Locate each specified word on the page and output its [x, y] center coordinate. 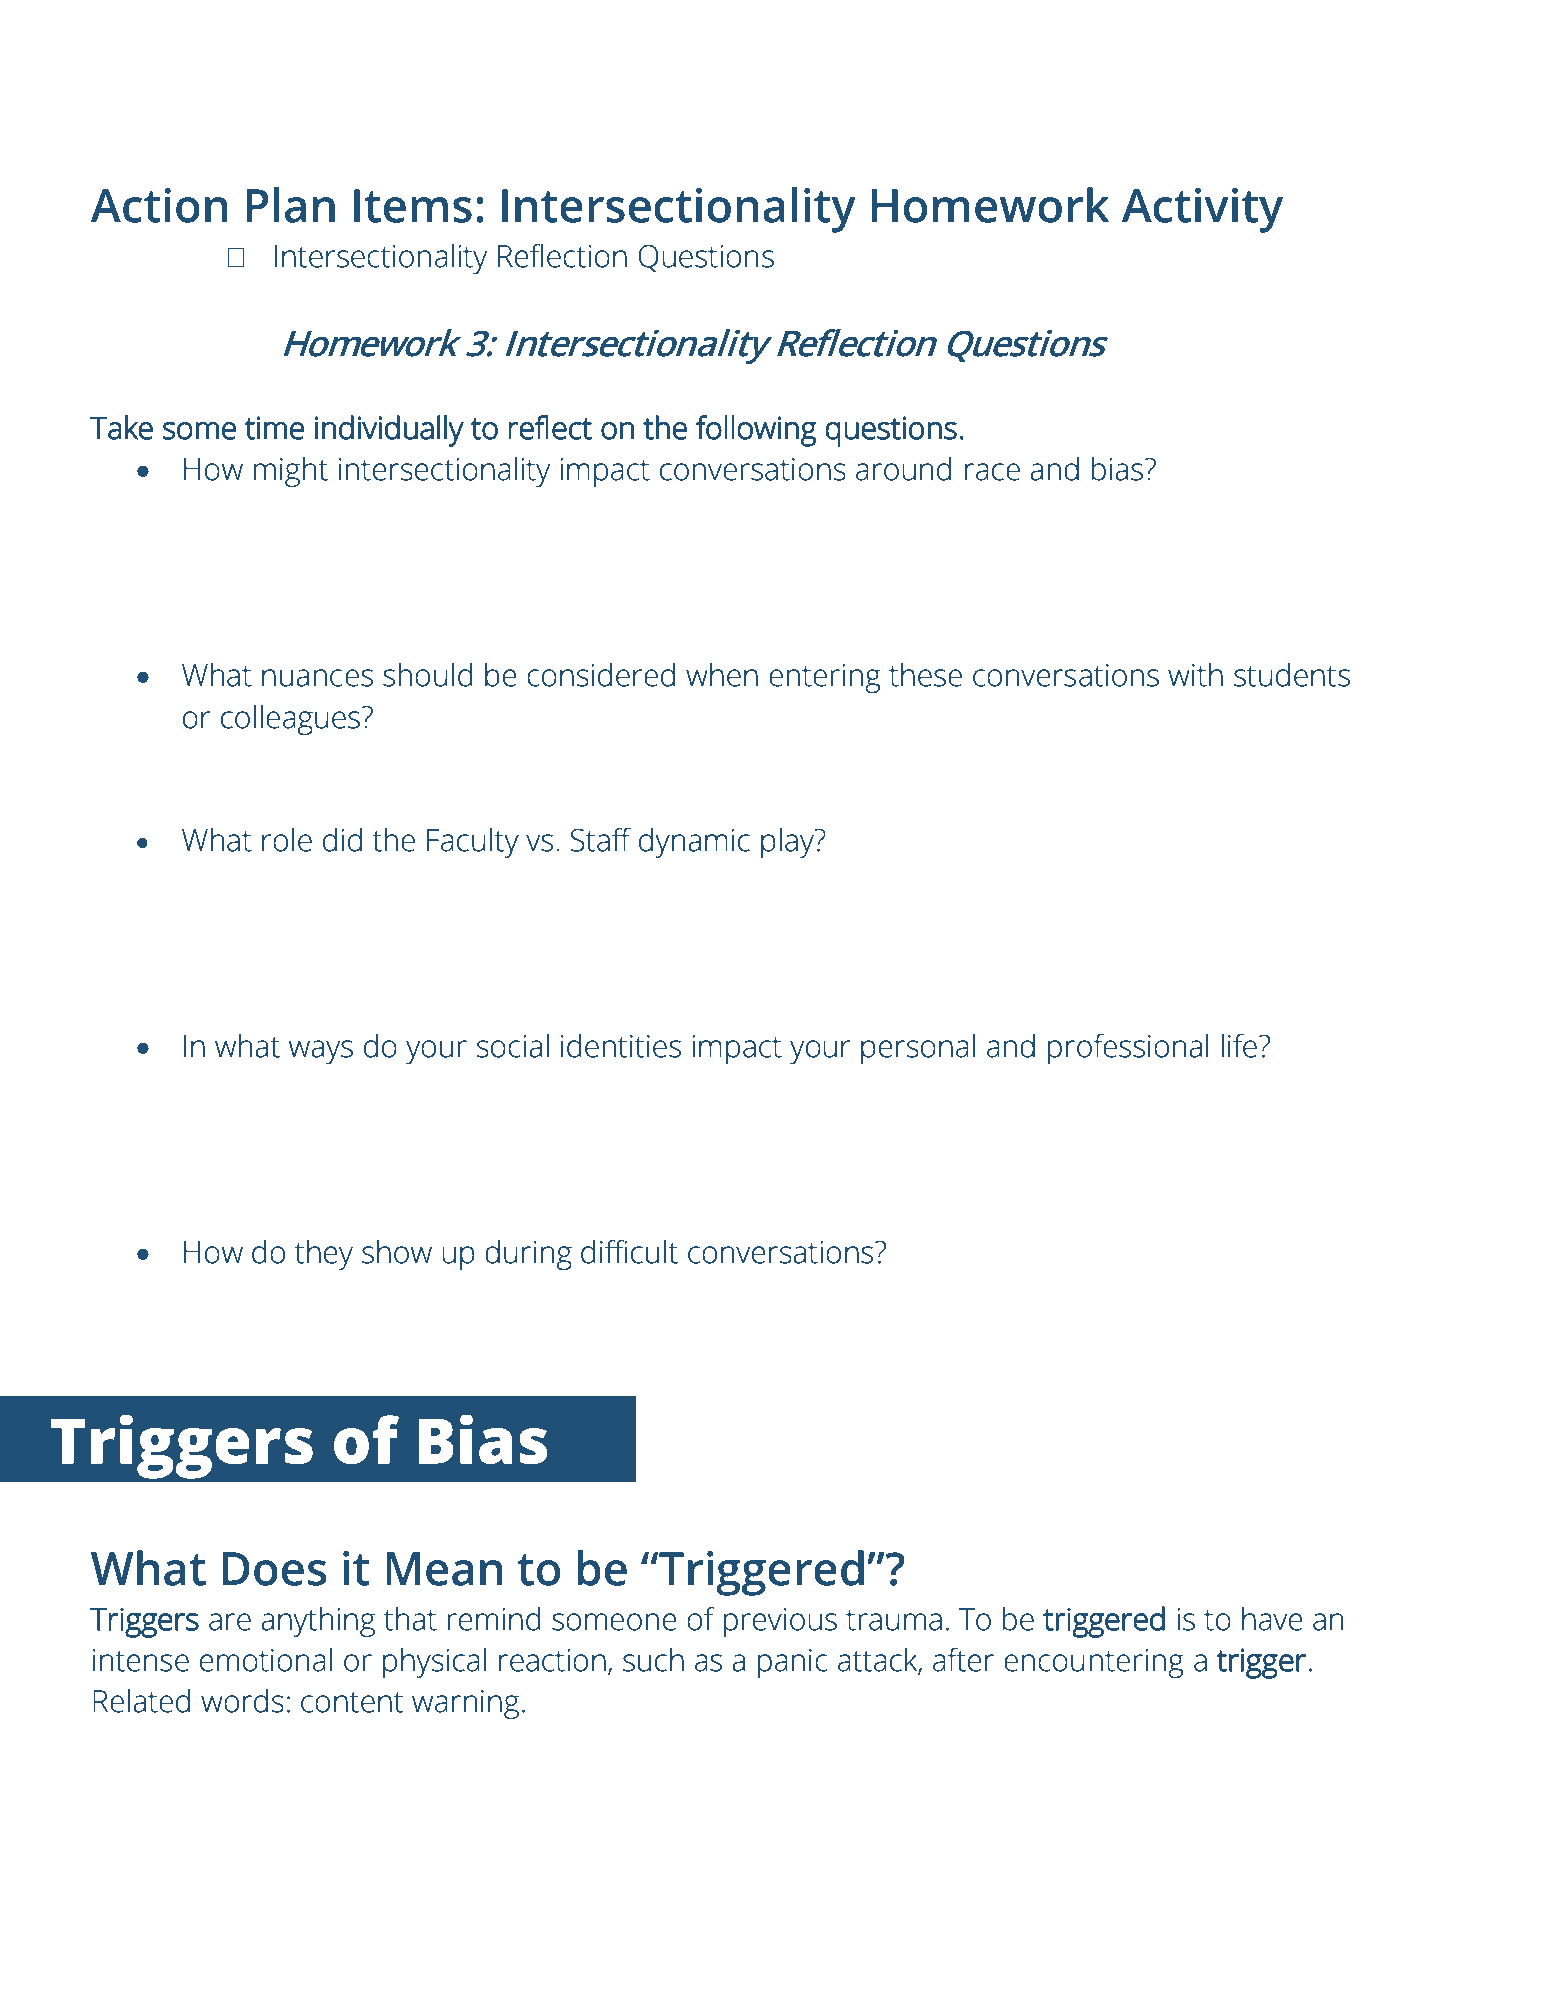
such [653, 1660]
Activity [1202, 210]
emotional [266, 1660]
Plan [290, 205]
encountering [1094, 1663]
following [756, 431]
